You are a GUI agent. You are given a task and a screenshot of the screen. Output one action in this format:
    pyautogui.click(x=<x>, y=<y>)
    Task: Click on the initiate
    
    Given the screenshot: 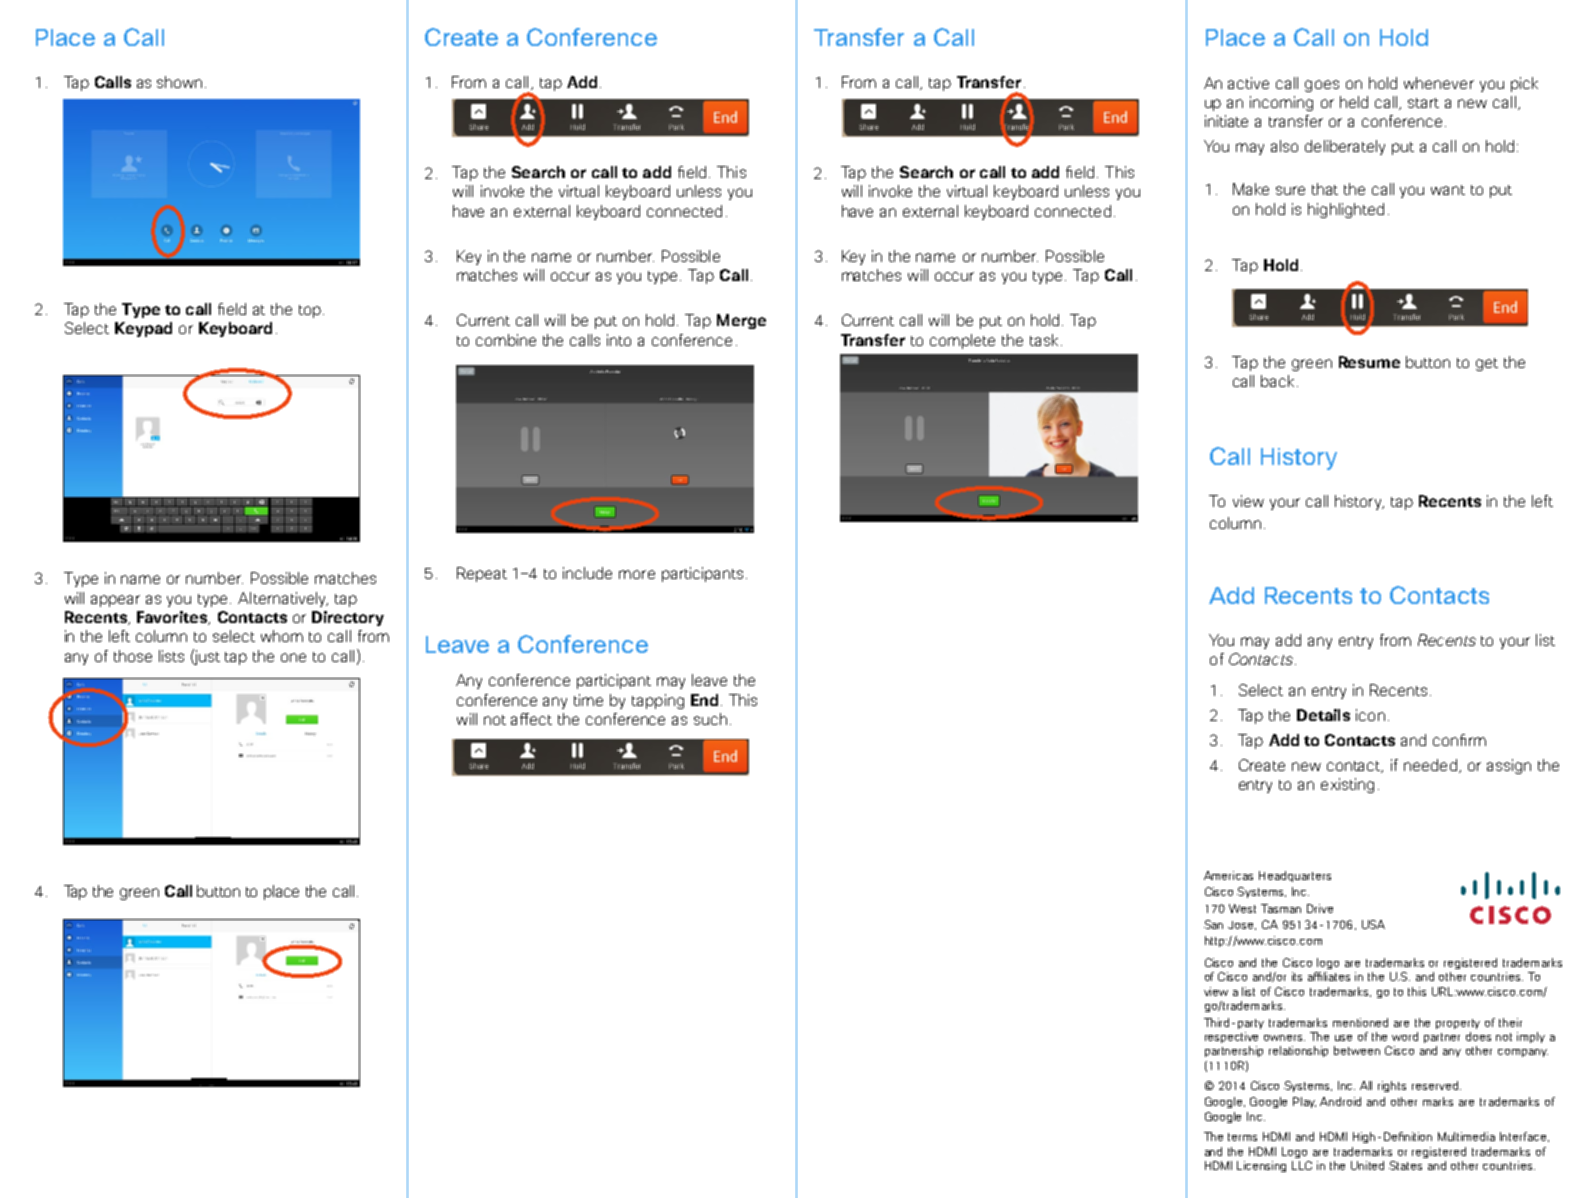 What is the action you would take?
    pyautogui.click(x=1226, y=121)
